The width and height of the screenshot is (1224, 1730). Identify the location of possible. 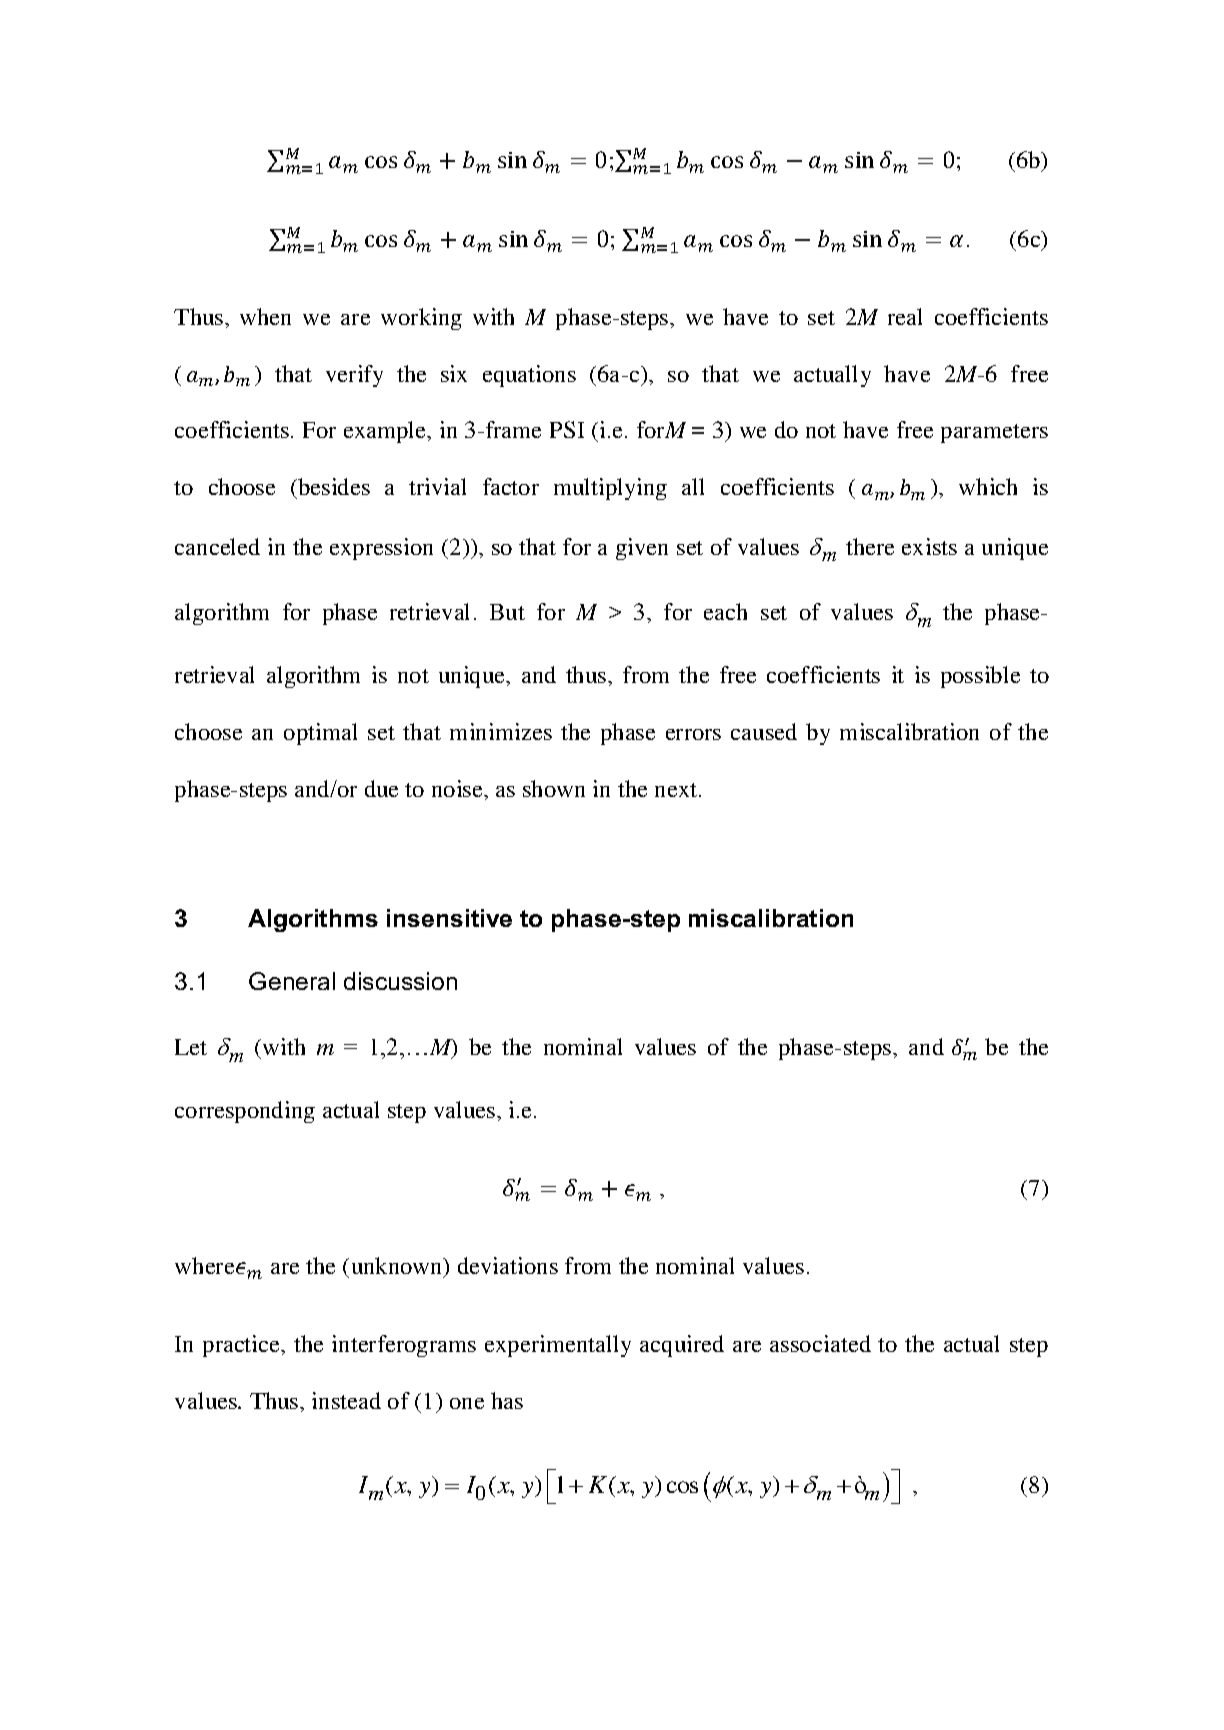
(980, 677).
